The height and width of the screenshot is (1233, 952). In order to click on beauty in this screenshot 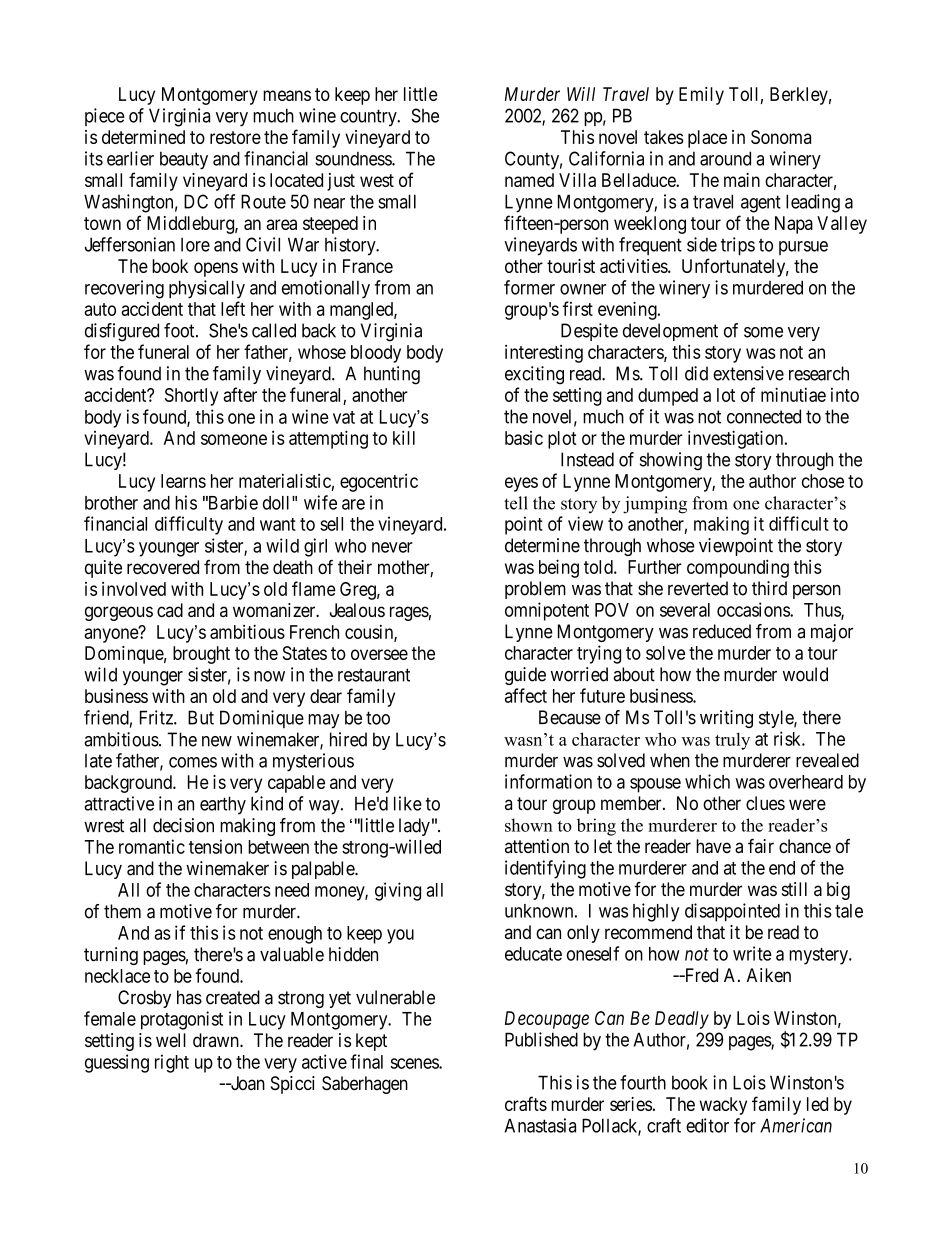, I will do `click(184, 161)`.
